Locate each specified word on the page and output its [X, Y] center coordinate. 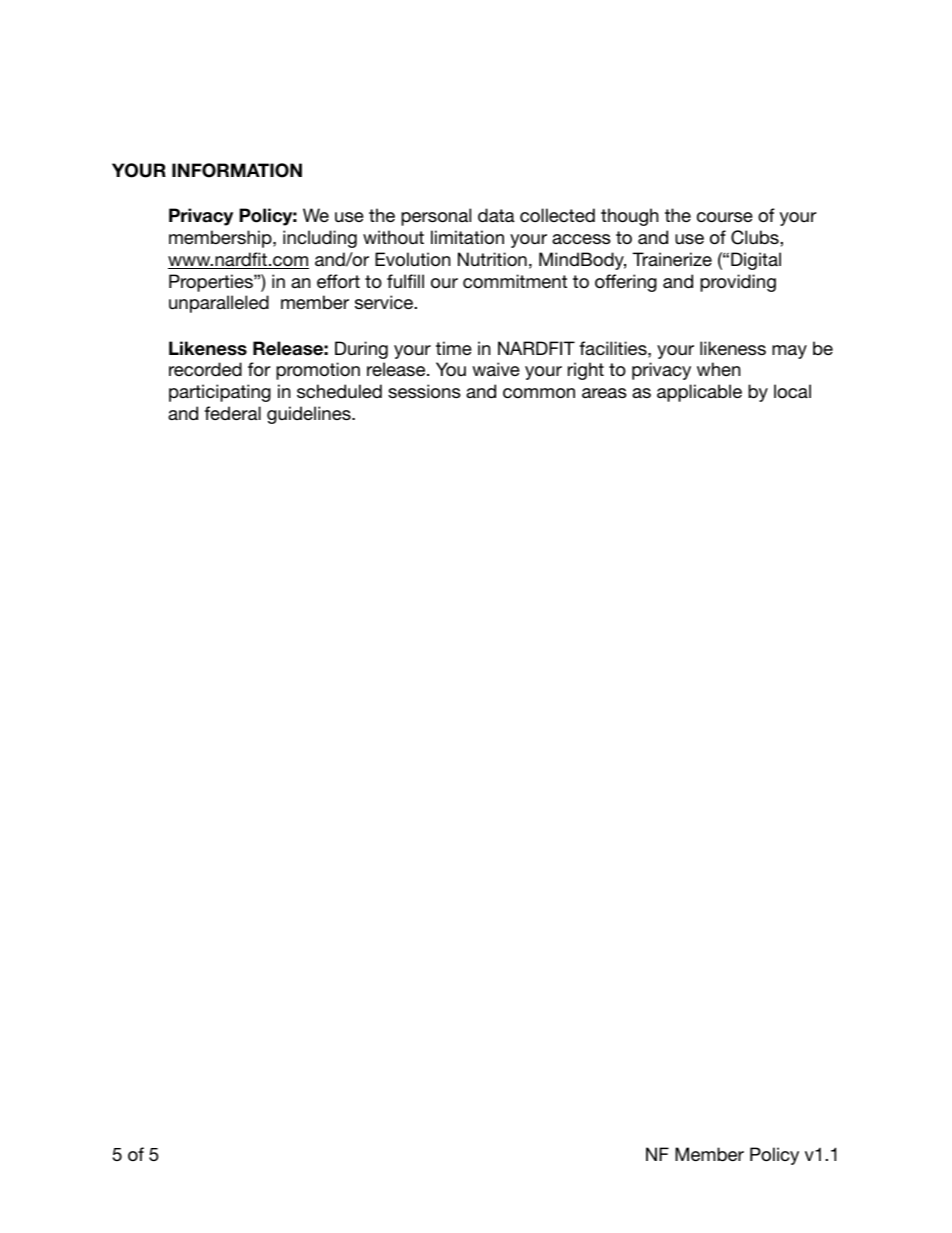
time [454, 348]
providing [738, 283]
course [725, 217]
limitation [467, 237]
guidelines [310, 415]
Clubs [756, 237]
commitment [515, 281]
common [539, 393]
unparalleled [219, 304]
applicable [699, 393]
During [361, 350]
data [496, 215]
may [789, 352]
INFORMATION [237, 170]
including [320, 239]
